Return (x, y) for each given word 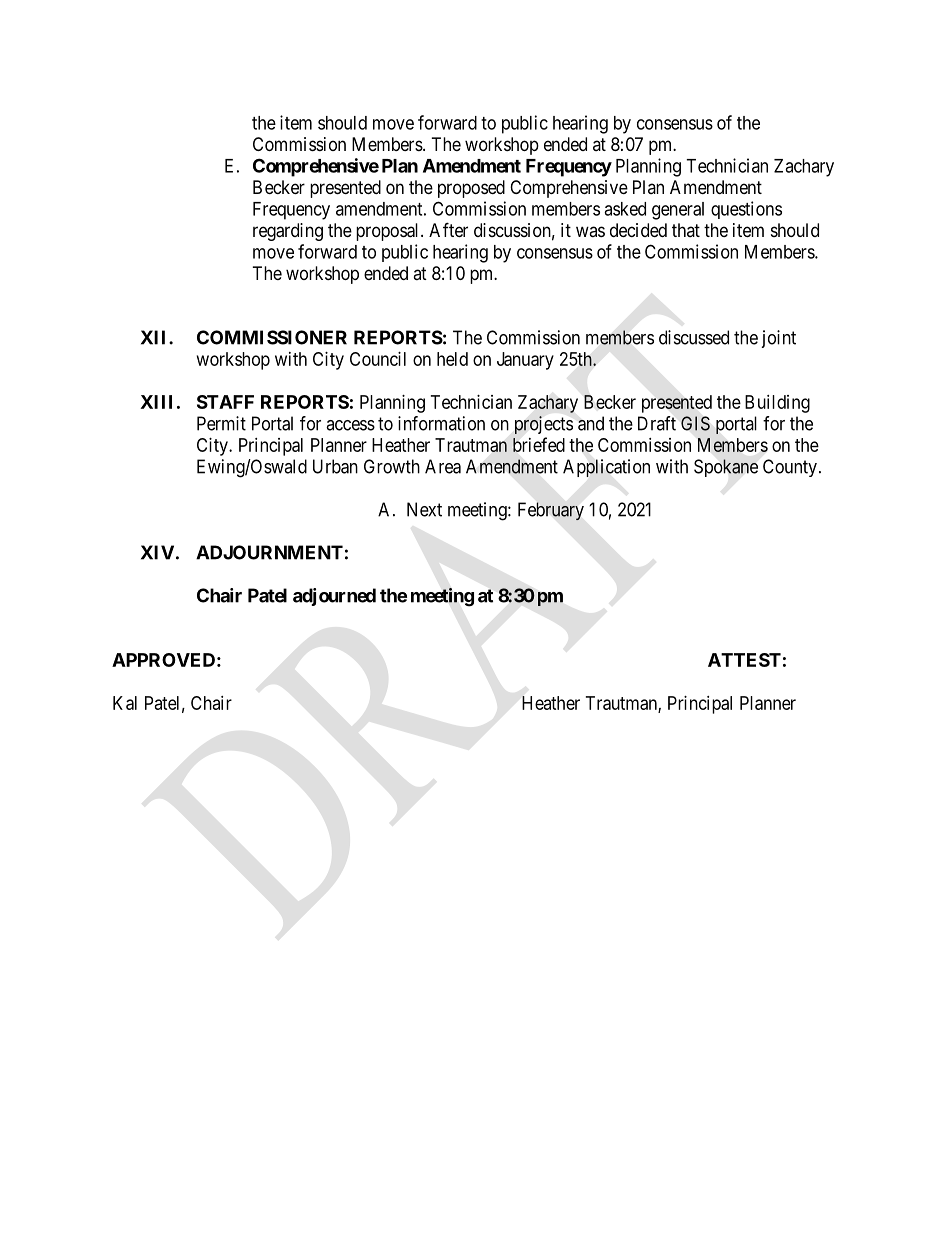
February (551, 511)
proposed (471, 189)
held (452, 359)
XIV (157, 552)
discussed (694, 337)
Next (424, 509)
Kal (125, 703)
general (678, 211)
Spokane (726, 468)
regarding (288, 232)
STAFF (225, 402)
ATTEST (744, 660)
